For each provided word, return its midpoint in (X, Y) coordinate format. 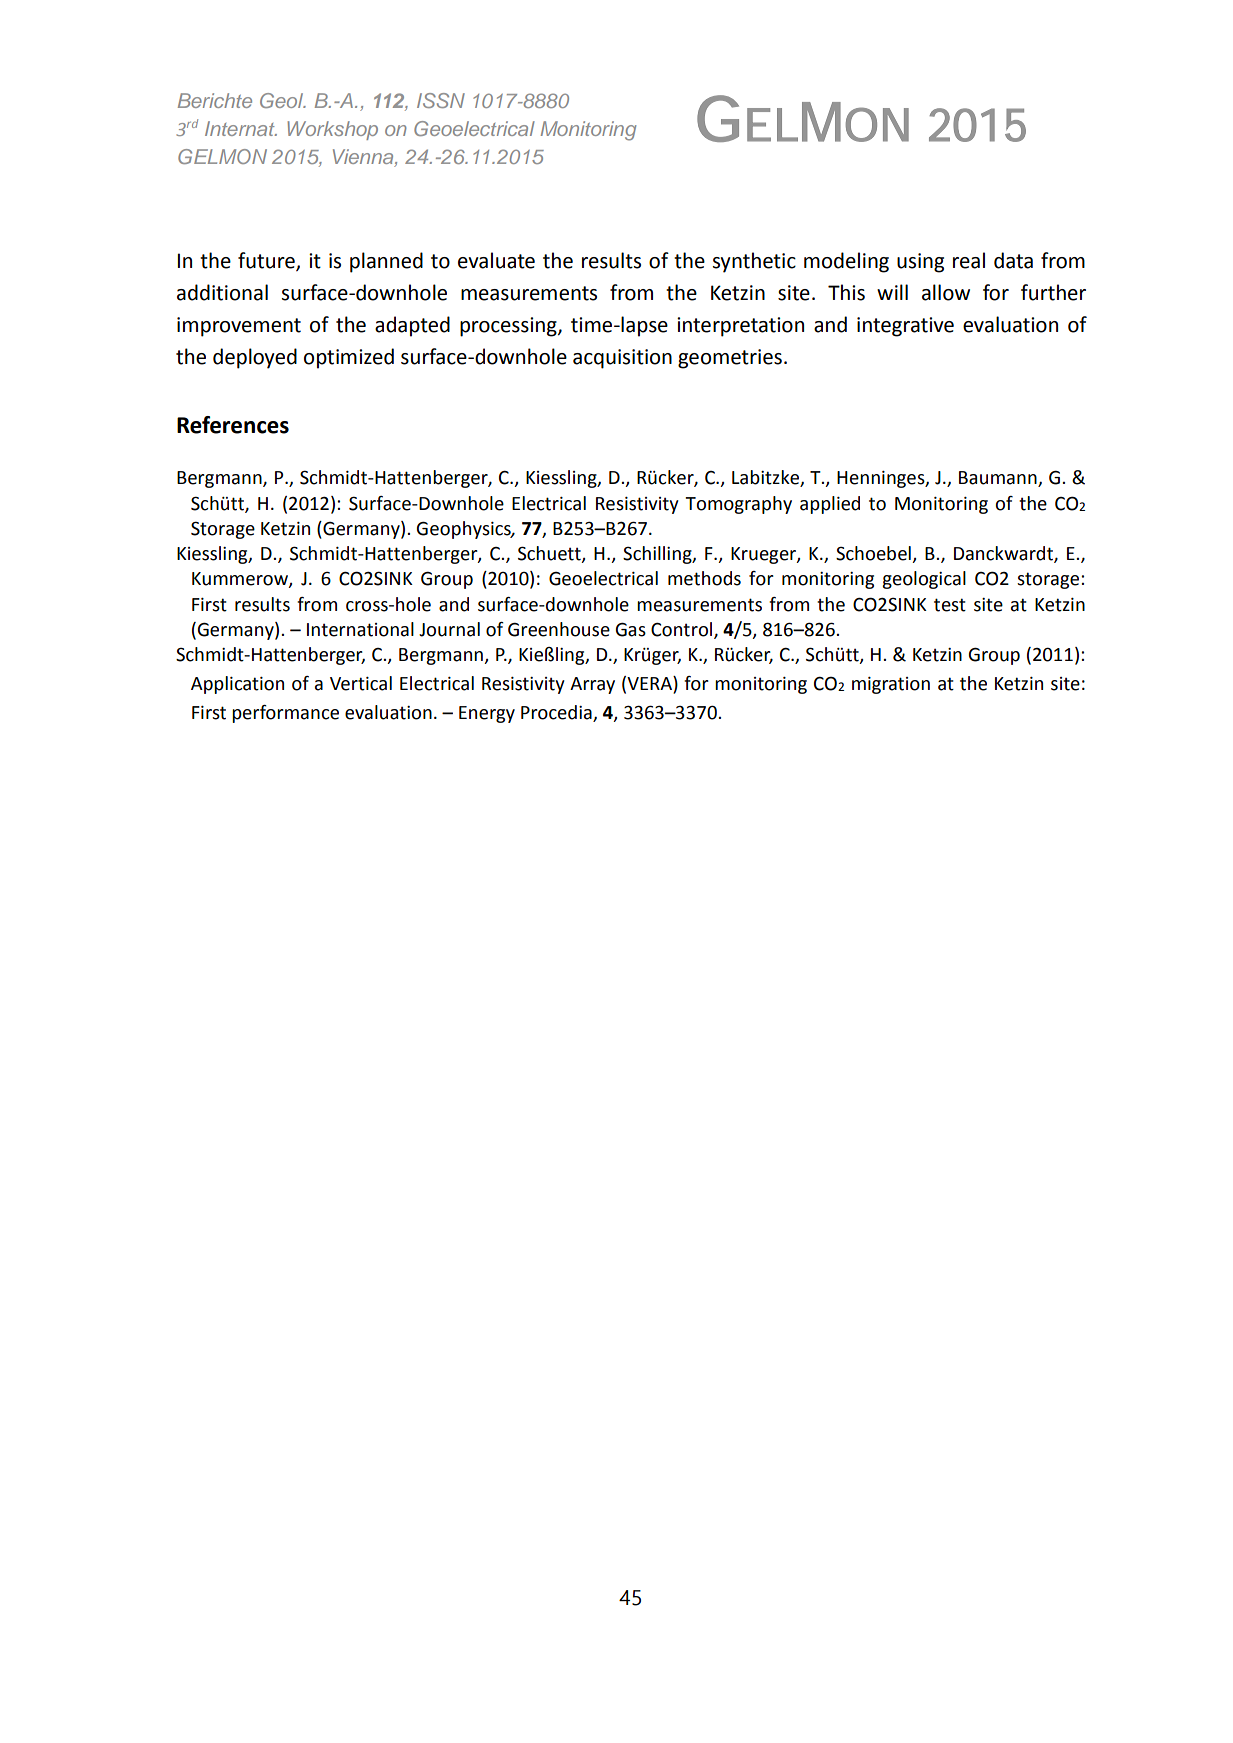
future (267, 261)
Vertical (361, 683)
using (920, 263)
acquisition (622, 359)
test (950, 605)
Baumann (999, 479)
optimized (349, 358)
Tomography (738, 505)
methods (704, 578)
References (233, 425)
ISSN (441, 100)
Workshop (332, 130)
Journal (449, 629)
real (969, 260)
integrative (905, 327)
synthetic (754, 262)
